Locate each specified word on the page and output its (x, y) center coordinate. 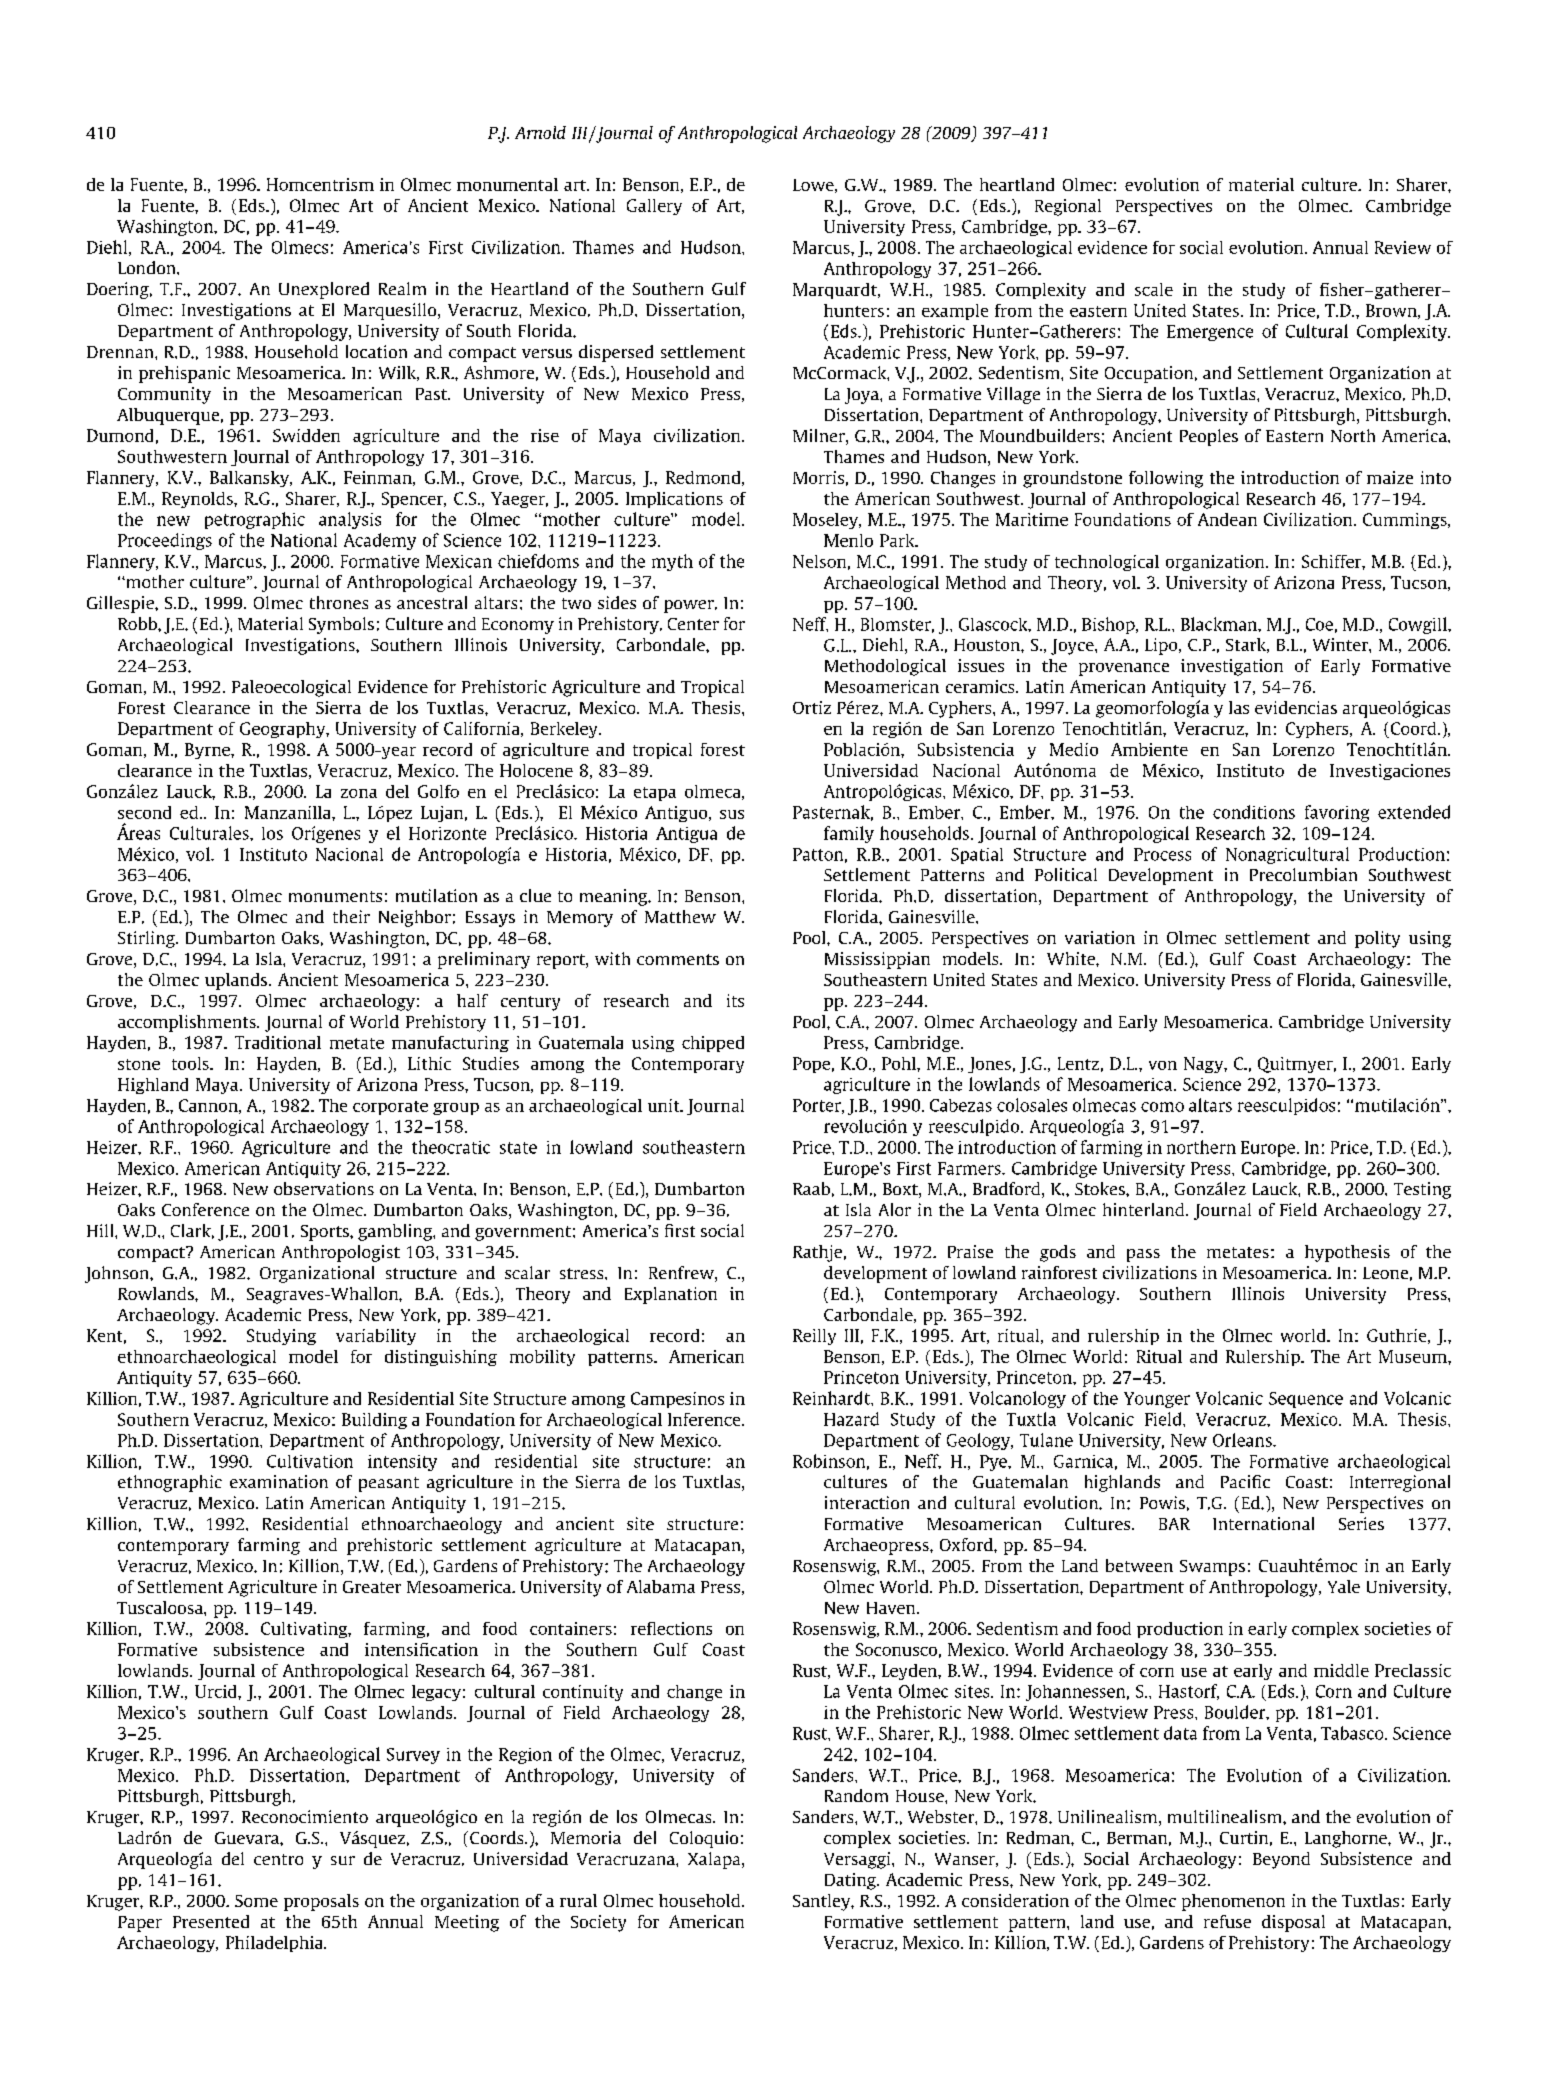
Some (256, 1901)
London (148, 267)
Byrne (208, 751)
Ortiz (812, 707)
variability (376, 1337)
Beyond (1281, 1860)
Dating (851, 1881)
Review (1403, 247)
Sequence (1306, 1400)
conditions (1254, 812)
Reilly (814, 1337)
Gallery (654, 207)
